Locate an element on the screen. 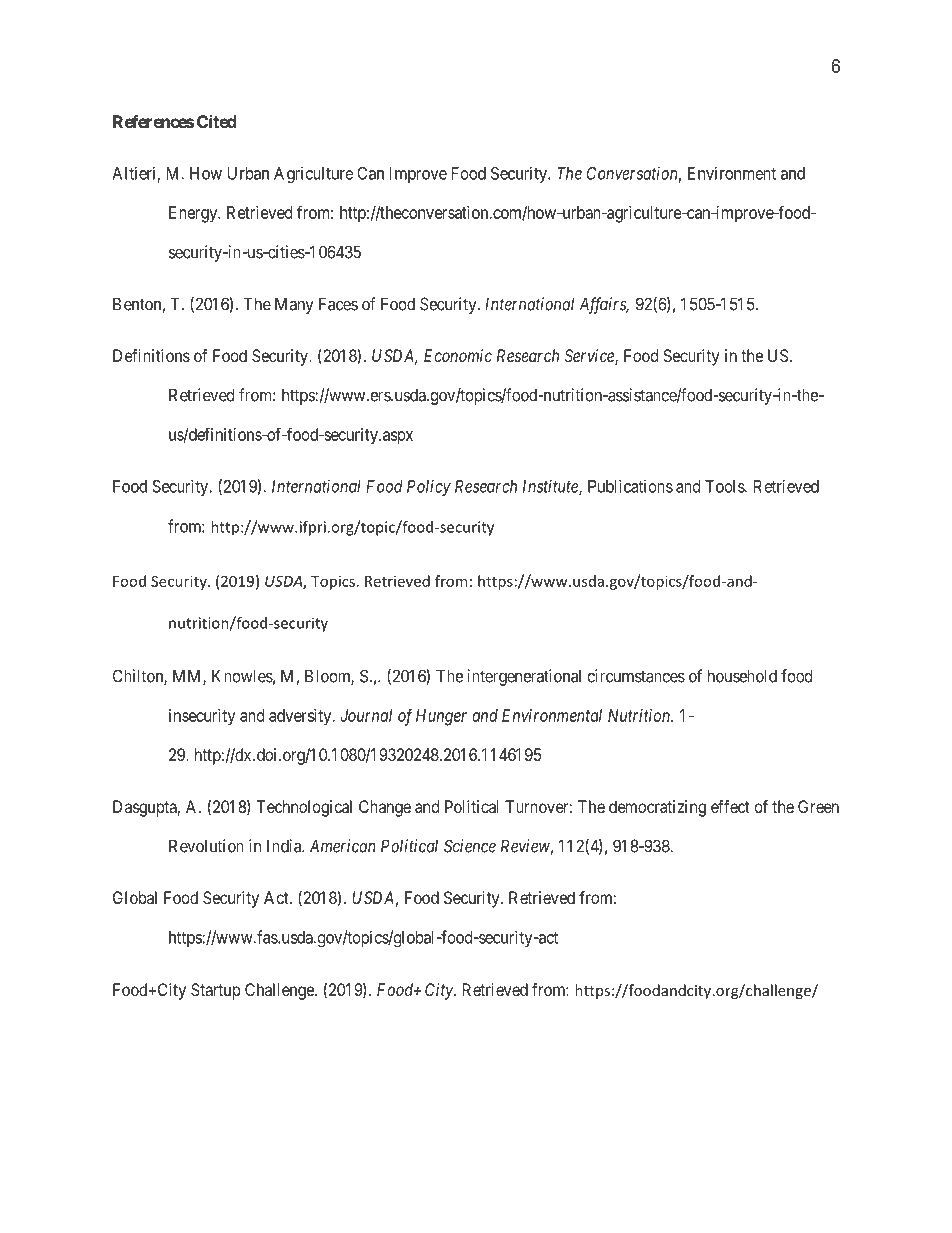 The image size is (952, 1233). Startup is located at coordinates (216, 991).
